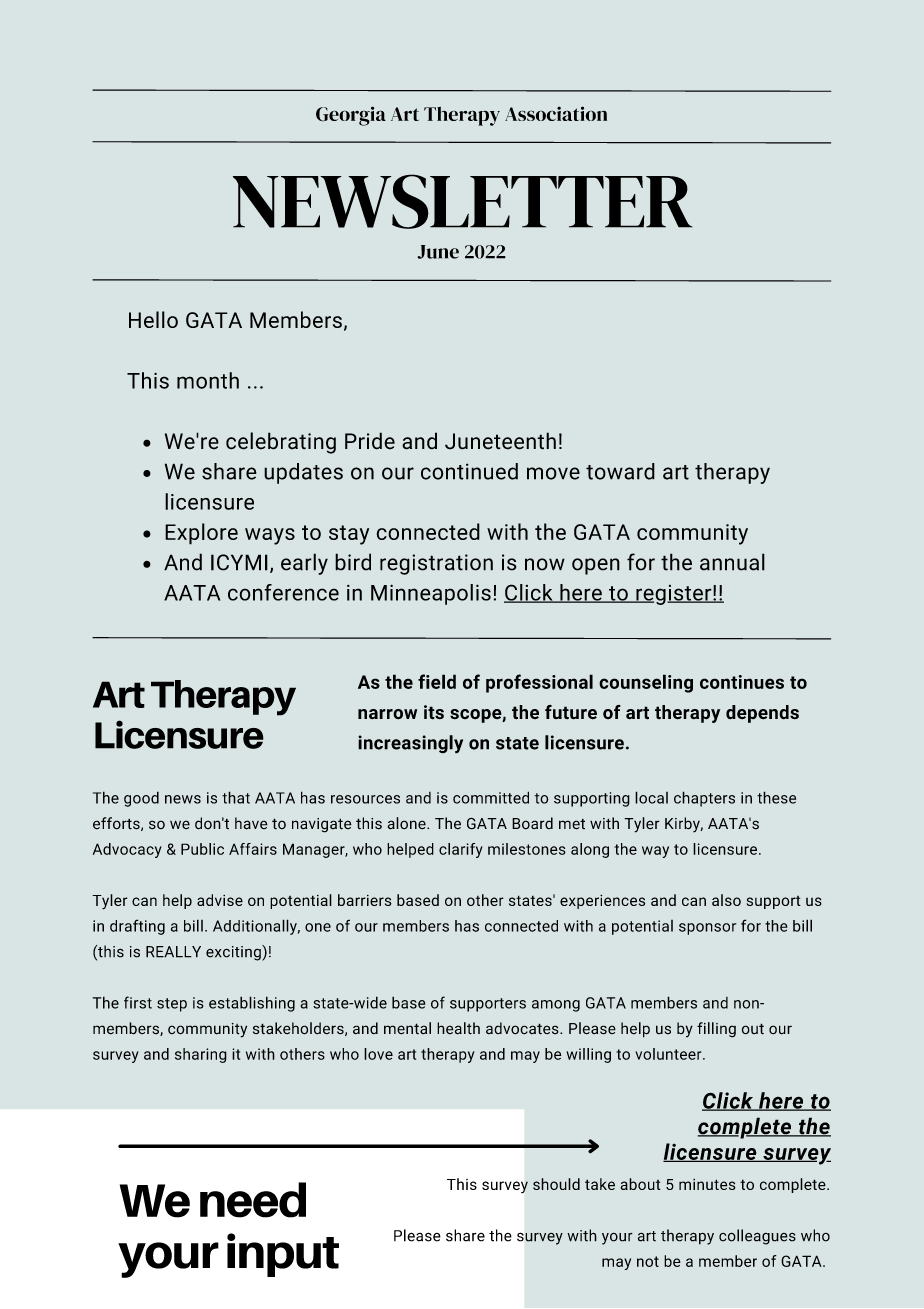 The height and width of the image is (1309, 924). I want to click on Pride, so click(370, 441).
